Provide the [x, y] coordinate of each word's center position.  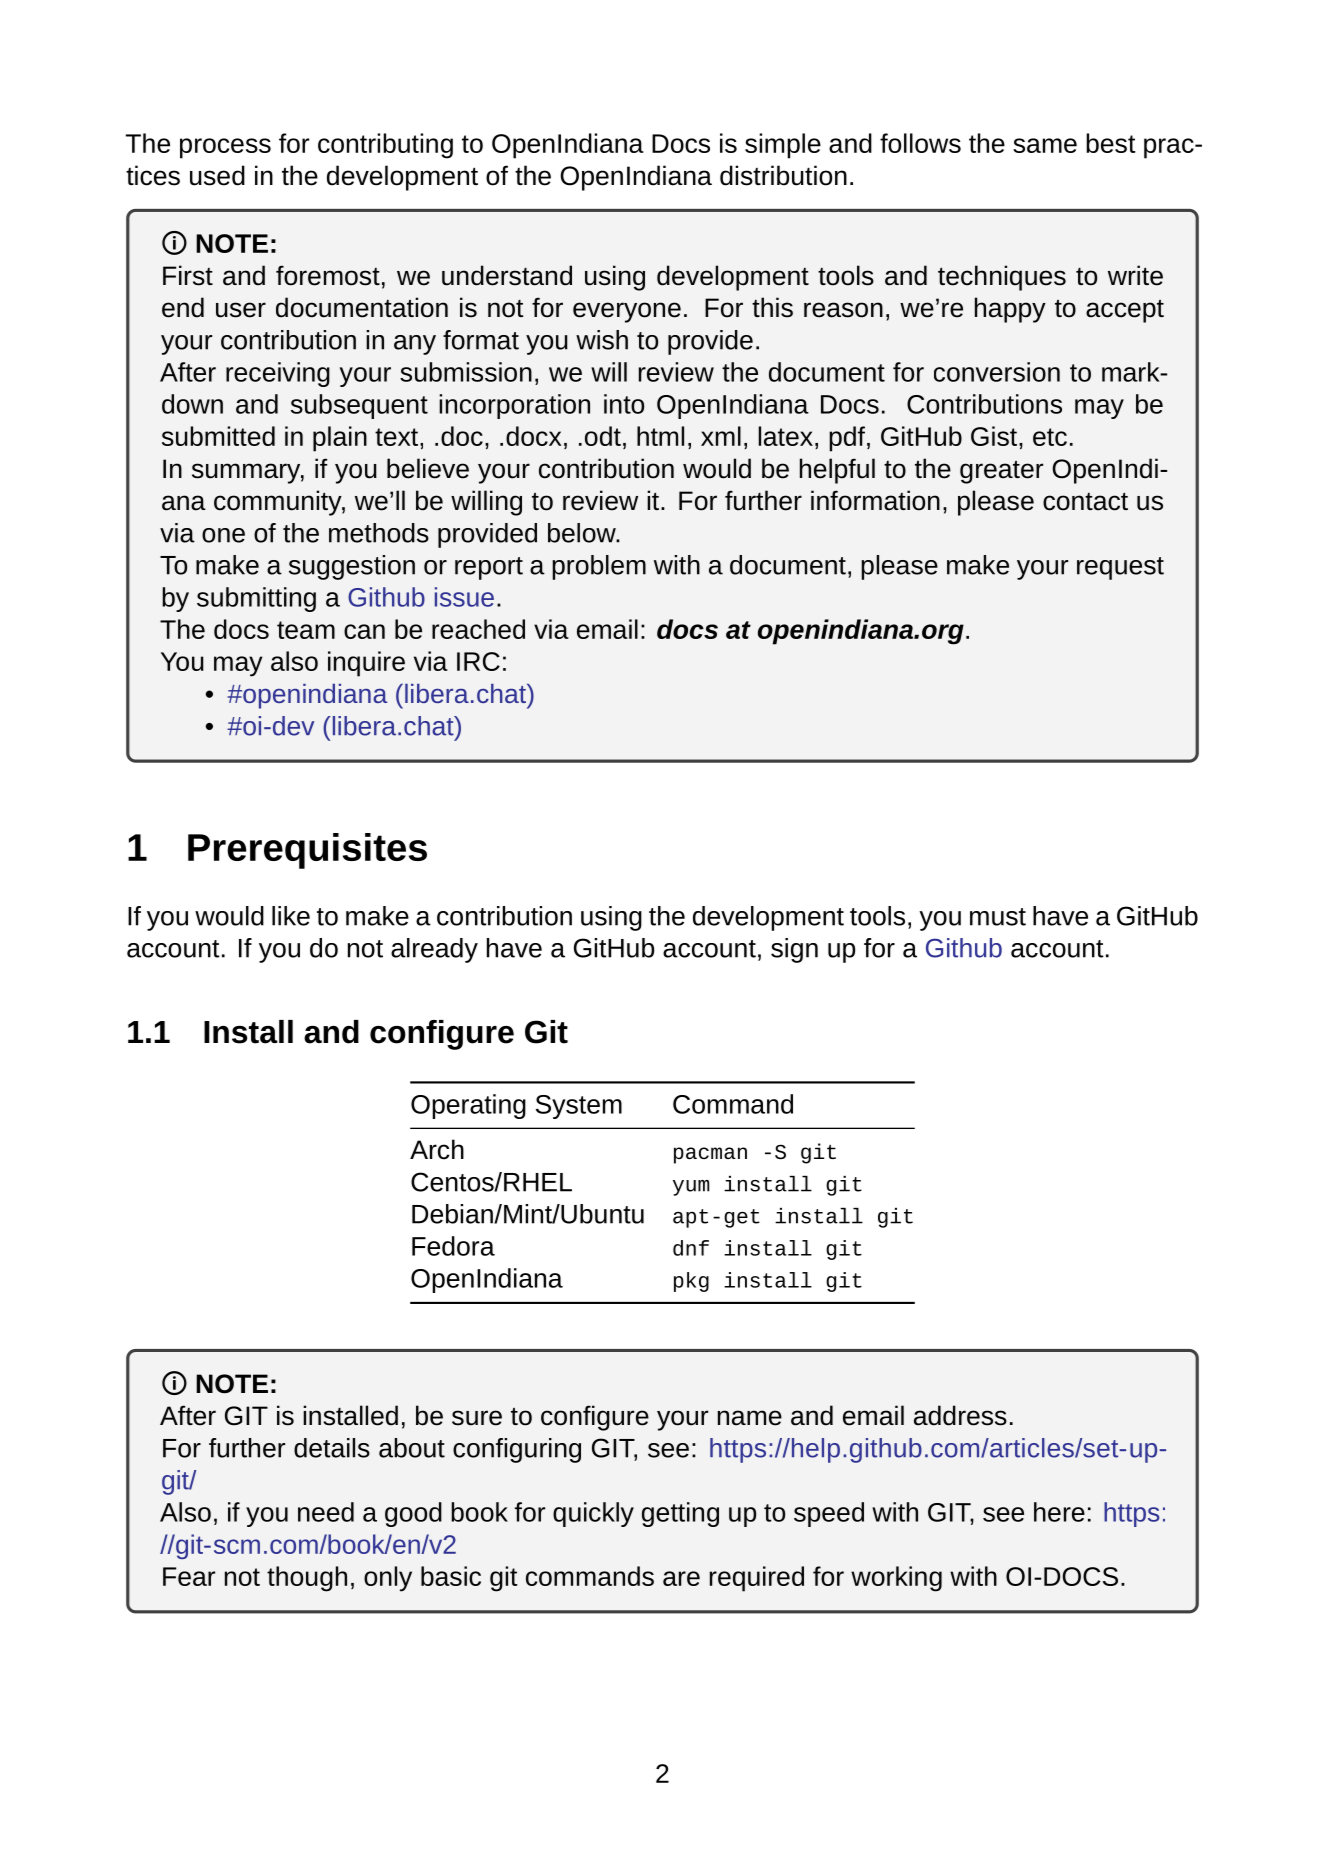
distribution [783, 175]
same [1045, 145]
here [1059, 1512]
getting [680, 1514]
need [326, 1512]
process [225, 148]
